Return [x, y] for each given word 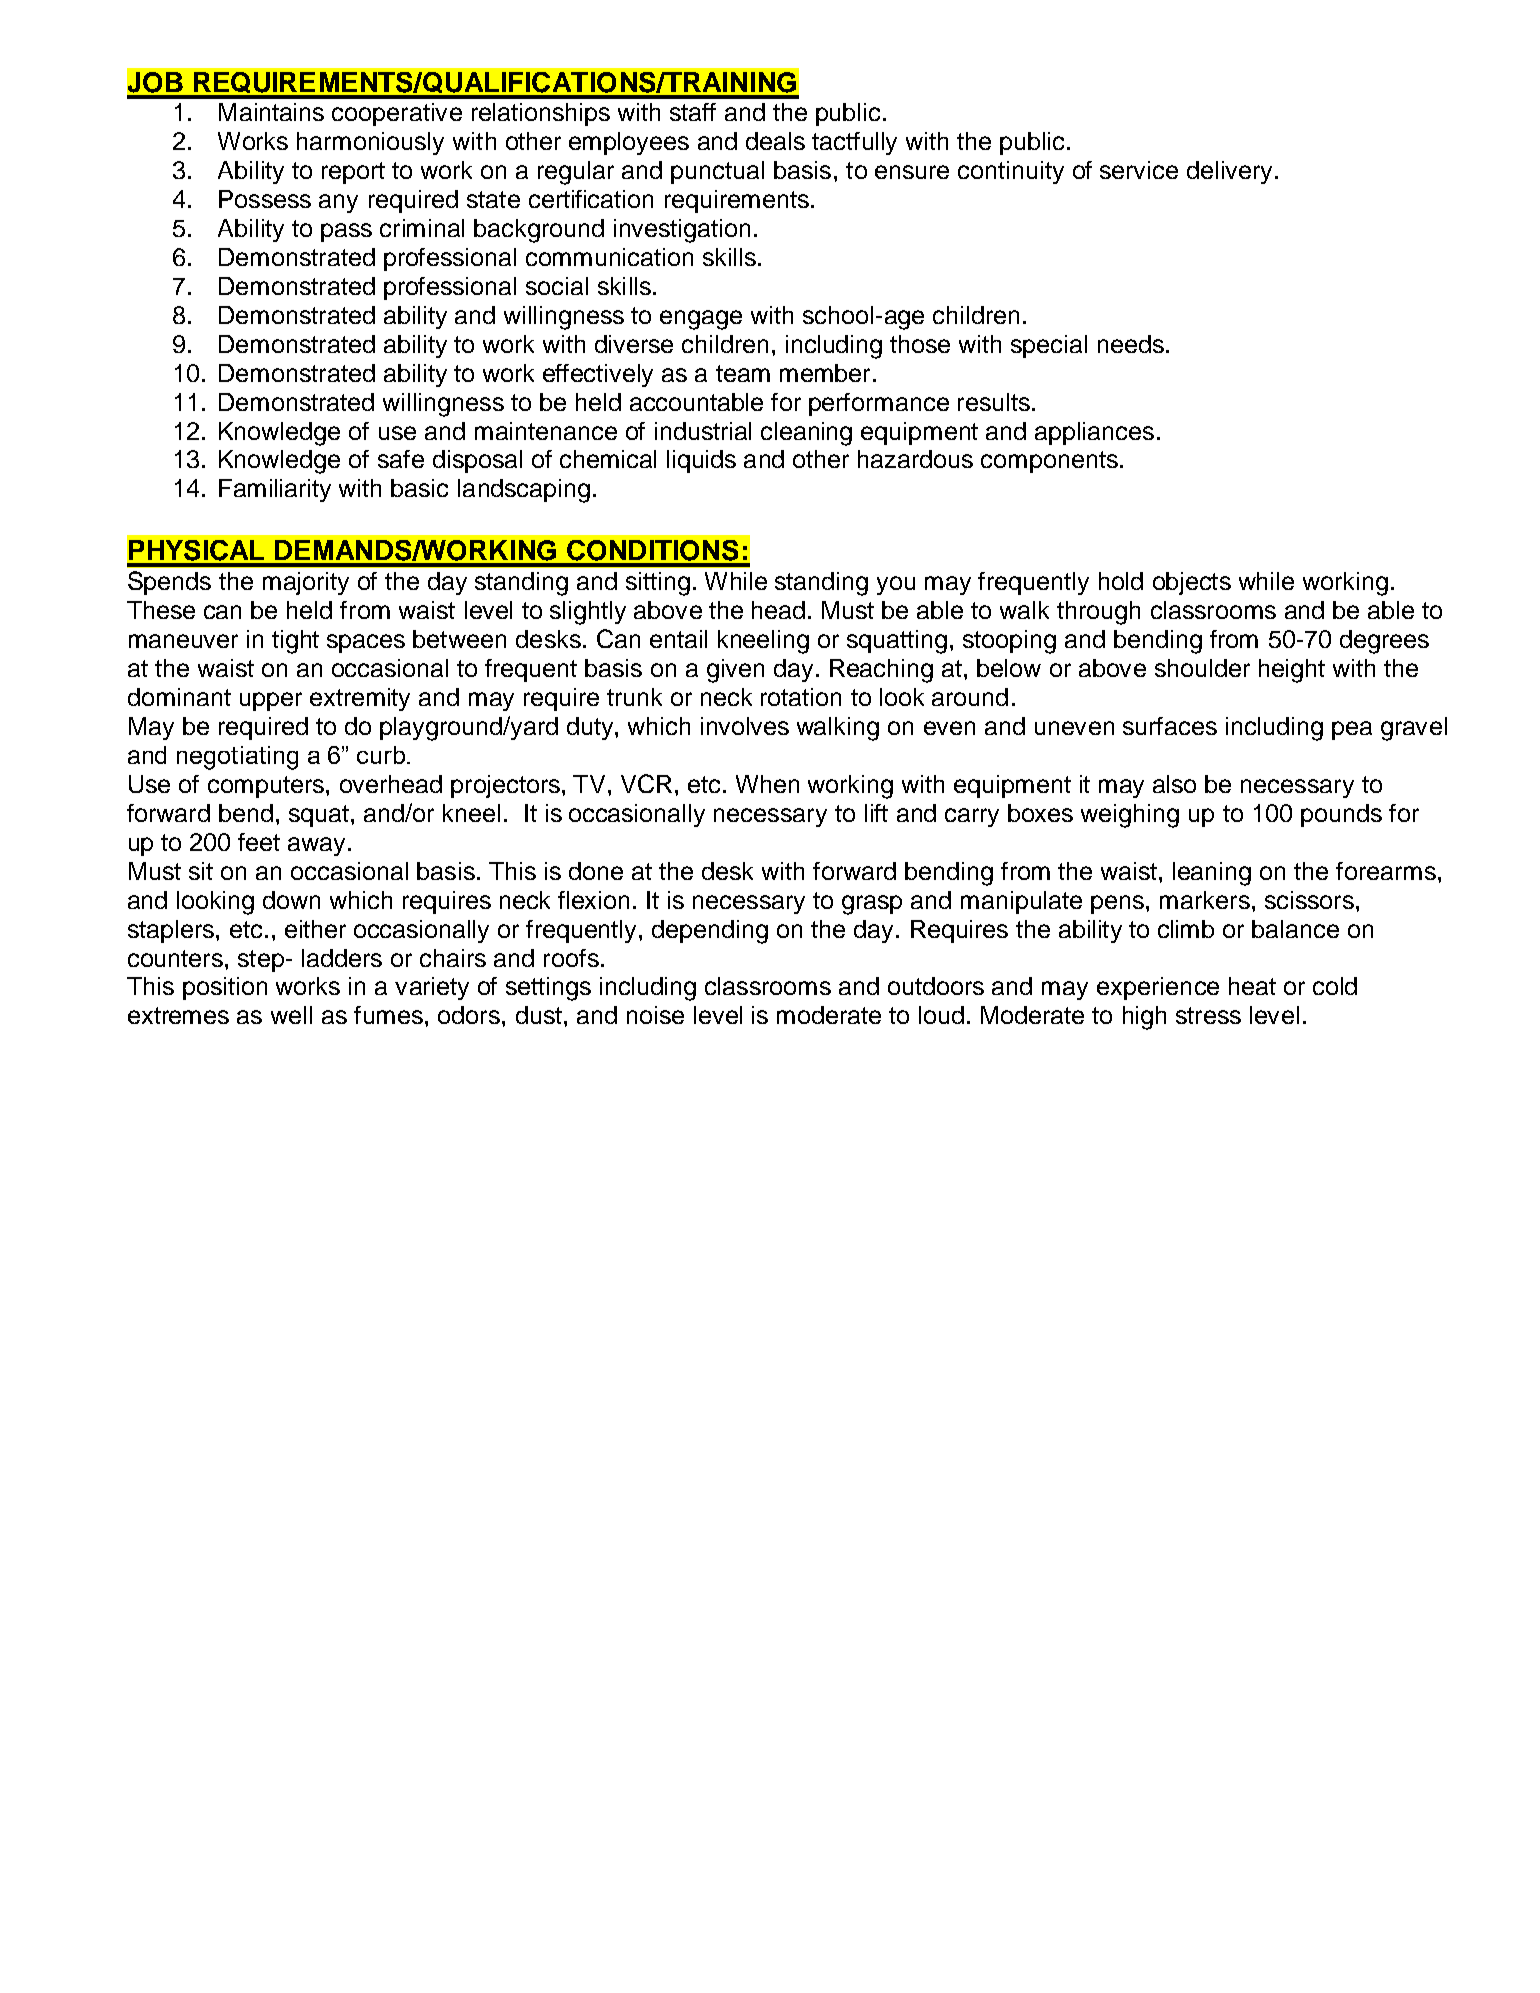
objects [1192, 583]
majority [306, 583]
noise [655, 1015]
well [291, 1015]
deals [775, 141]
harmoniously [370, 143]
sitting [658, 584]
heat [1252, 986]
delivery [1229, 172]
